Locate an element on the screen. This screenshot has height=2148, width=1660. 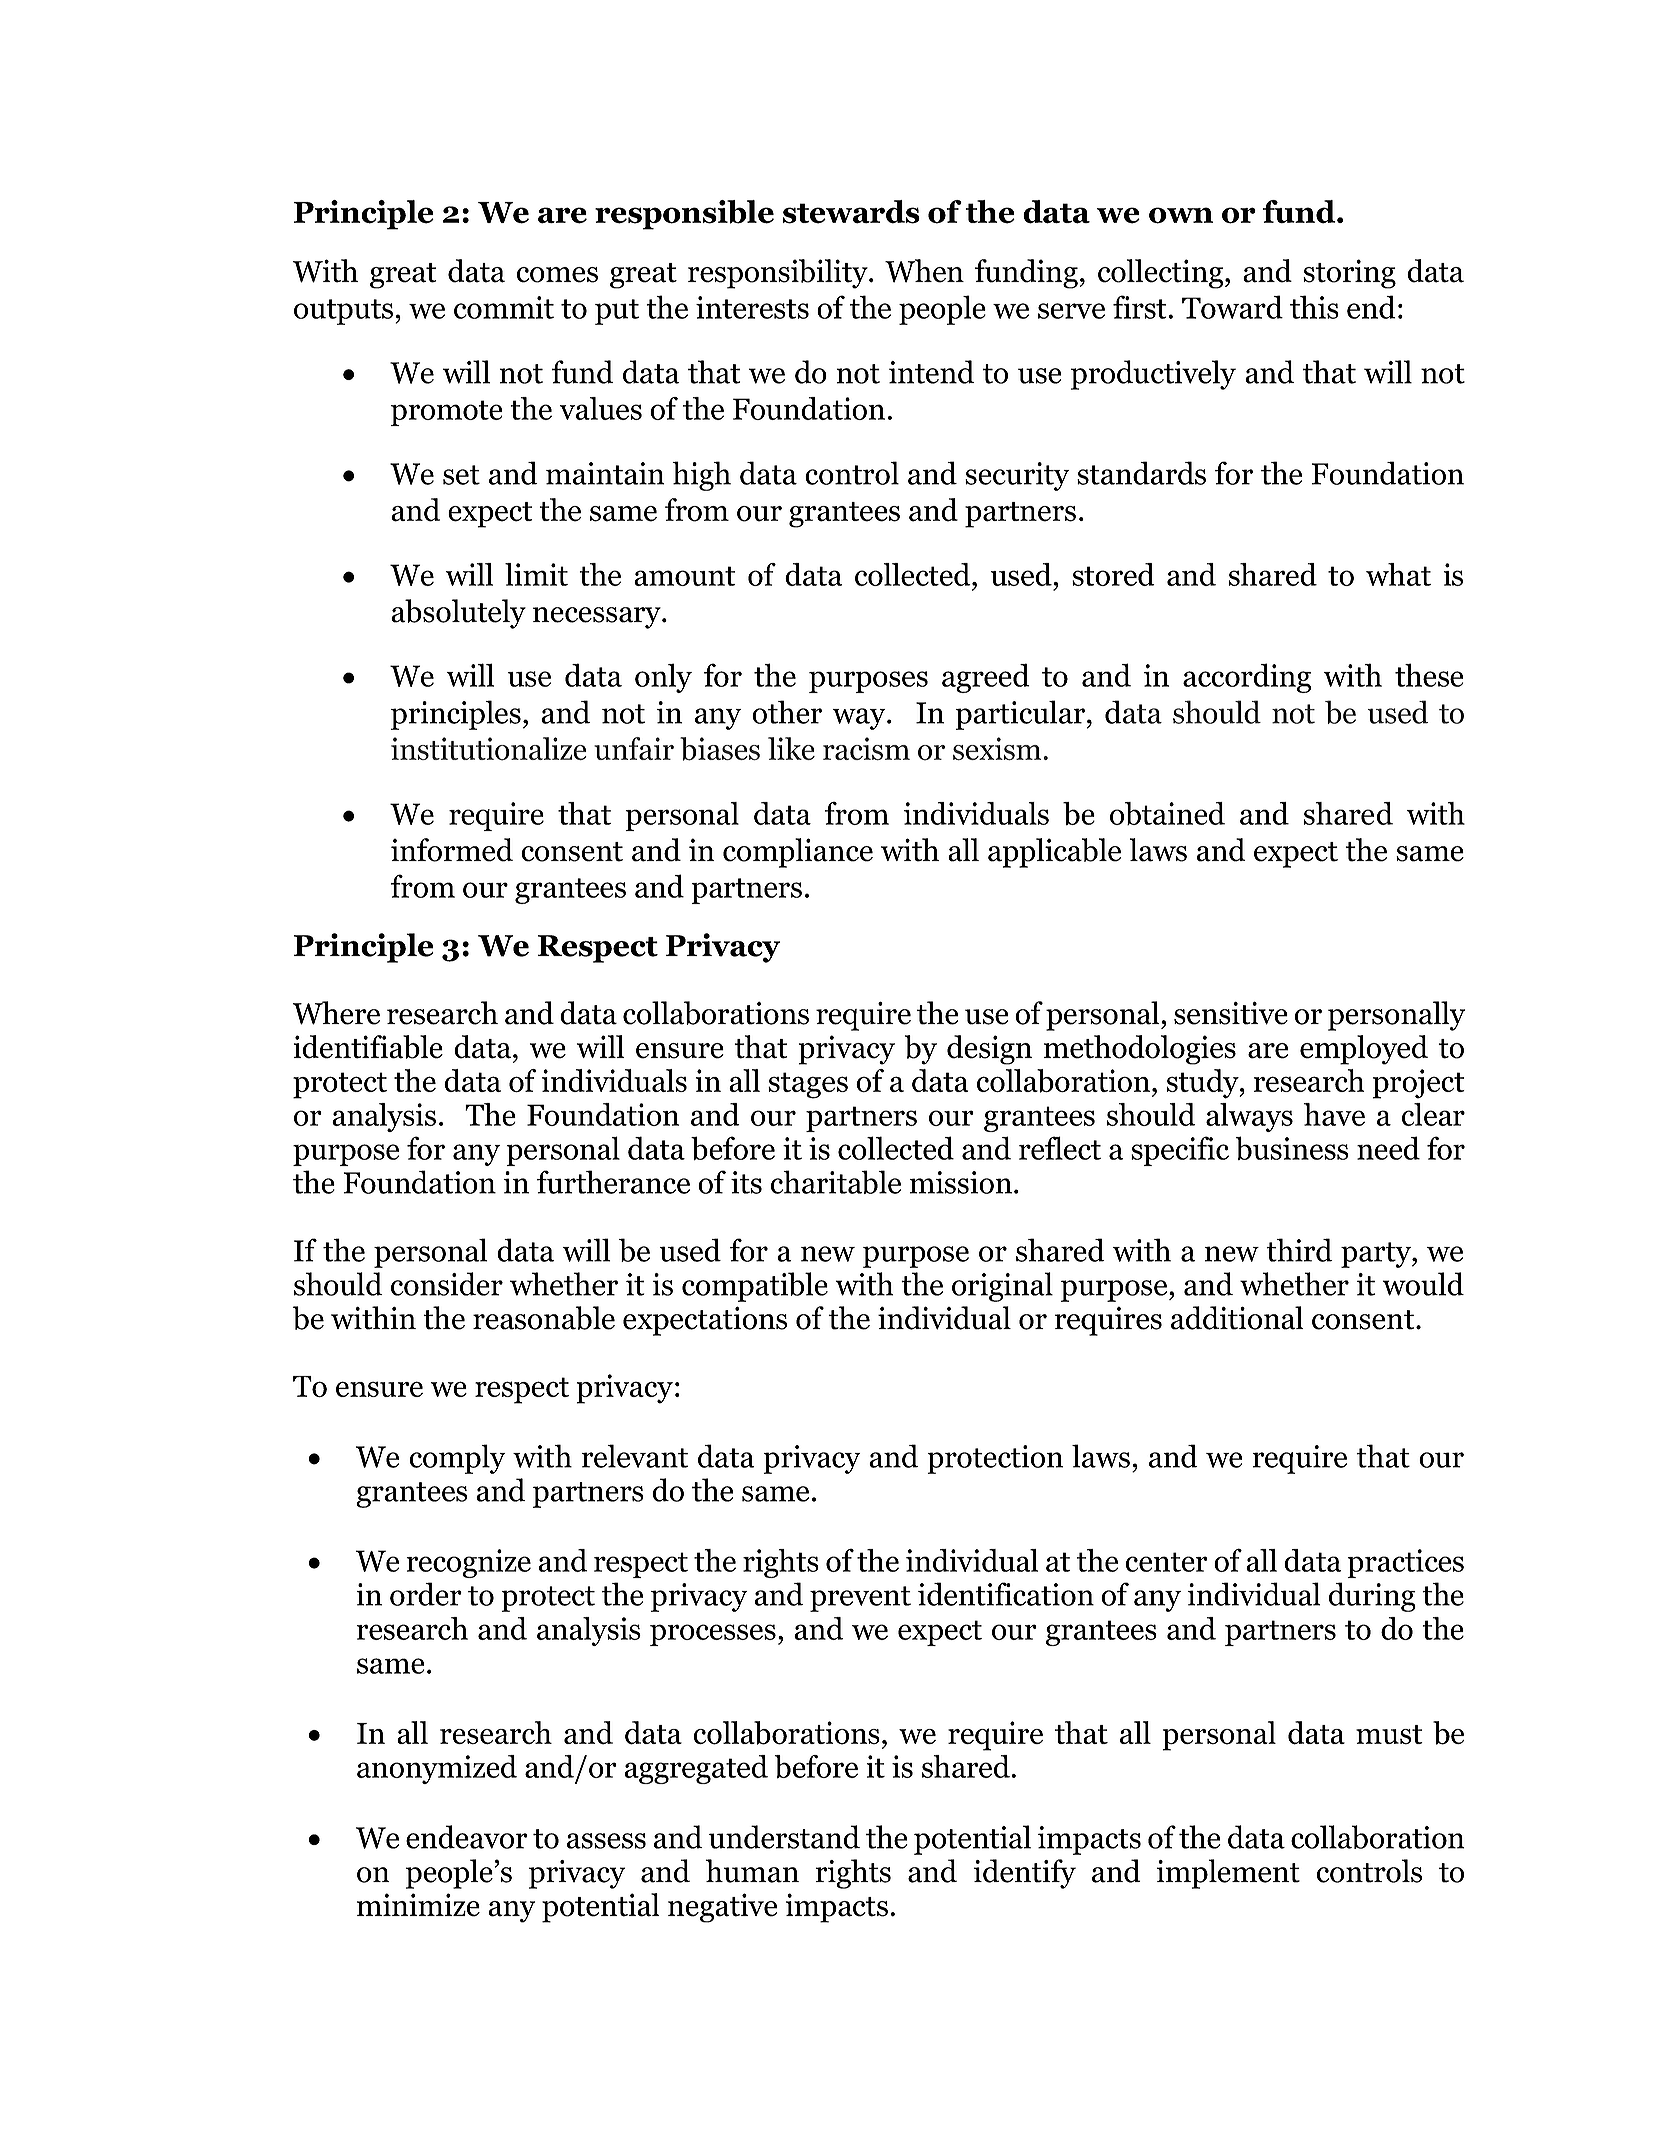
informed is located at coordinates (452, 850).
